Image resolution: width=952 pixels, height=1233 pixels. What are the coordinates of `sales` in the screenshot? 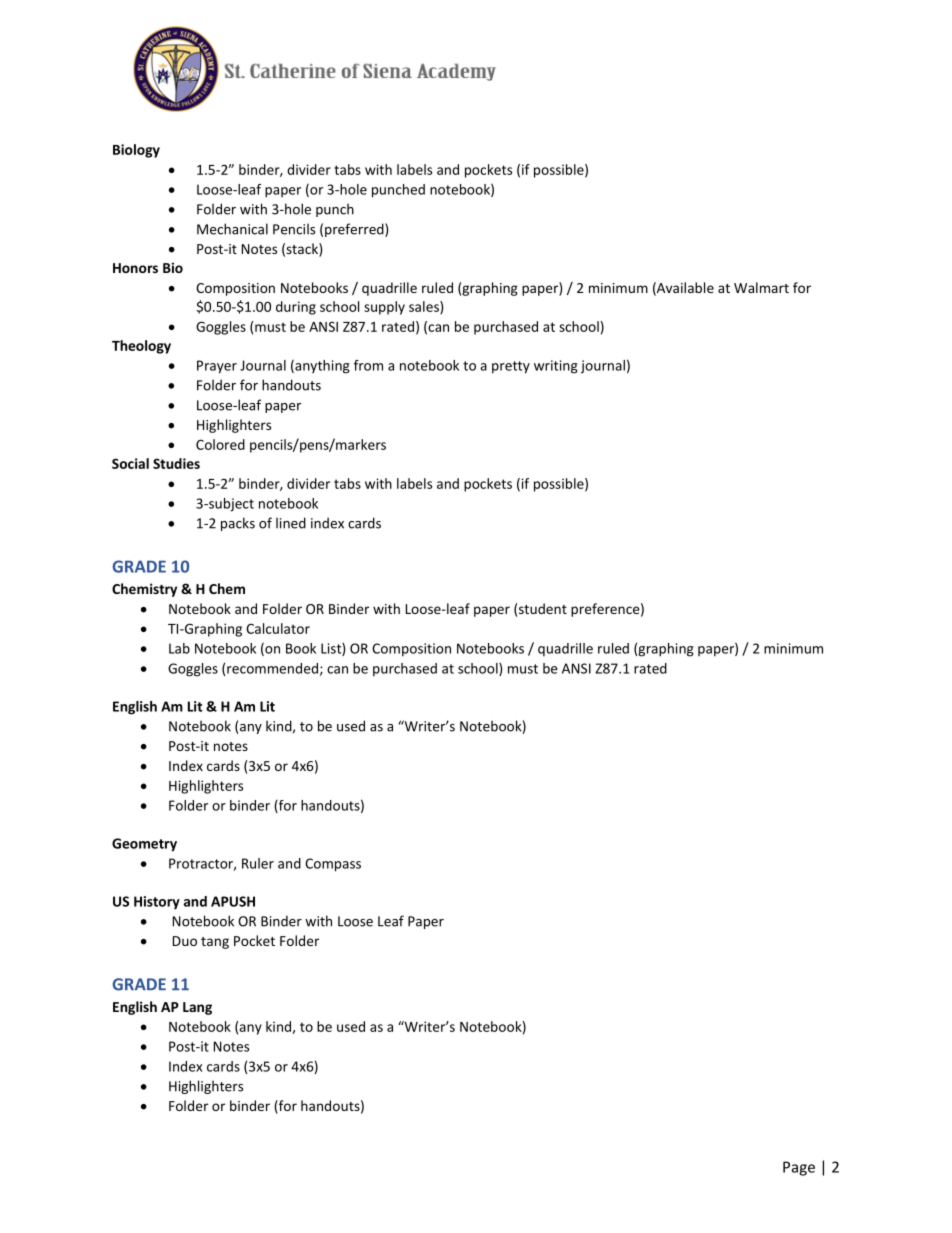 It's located at (425, 307).
